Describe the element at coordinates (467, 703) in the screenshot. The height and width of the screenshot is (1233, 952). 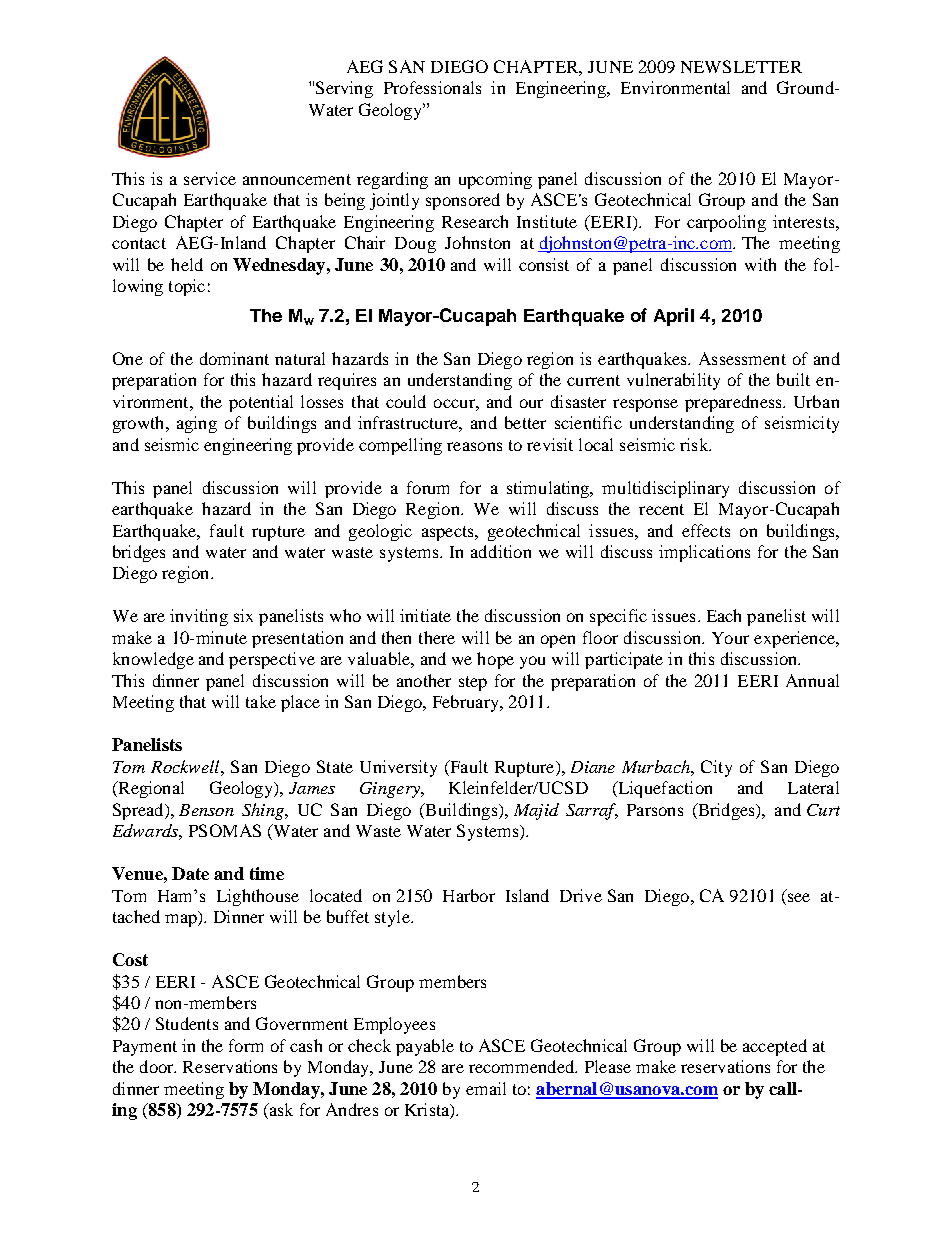
I see `February` at that location.
